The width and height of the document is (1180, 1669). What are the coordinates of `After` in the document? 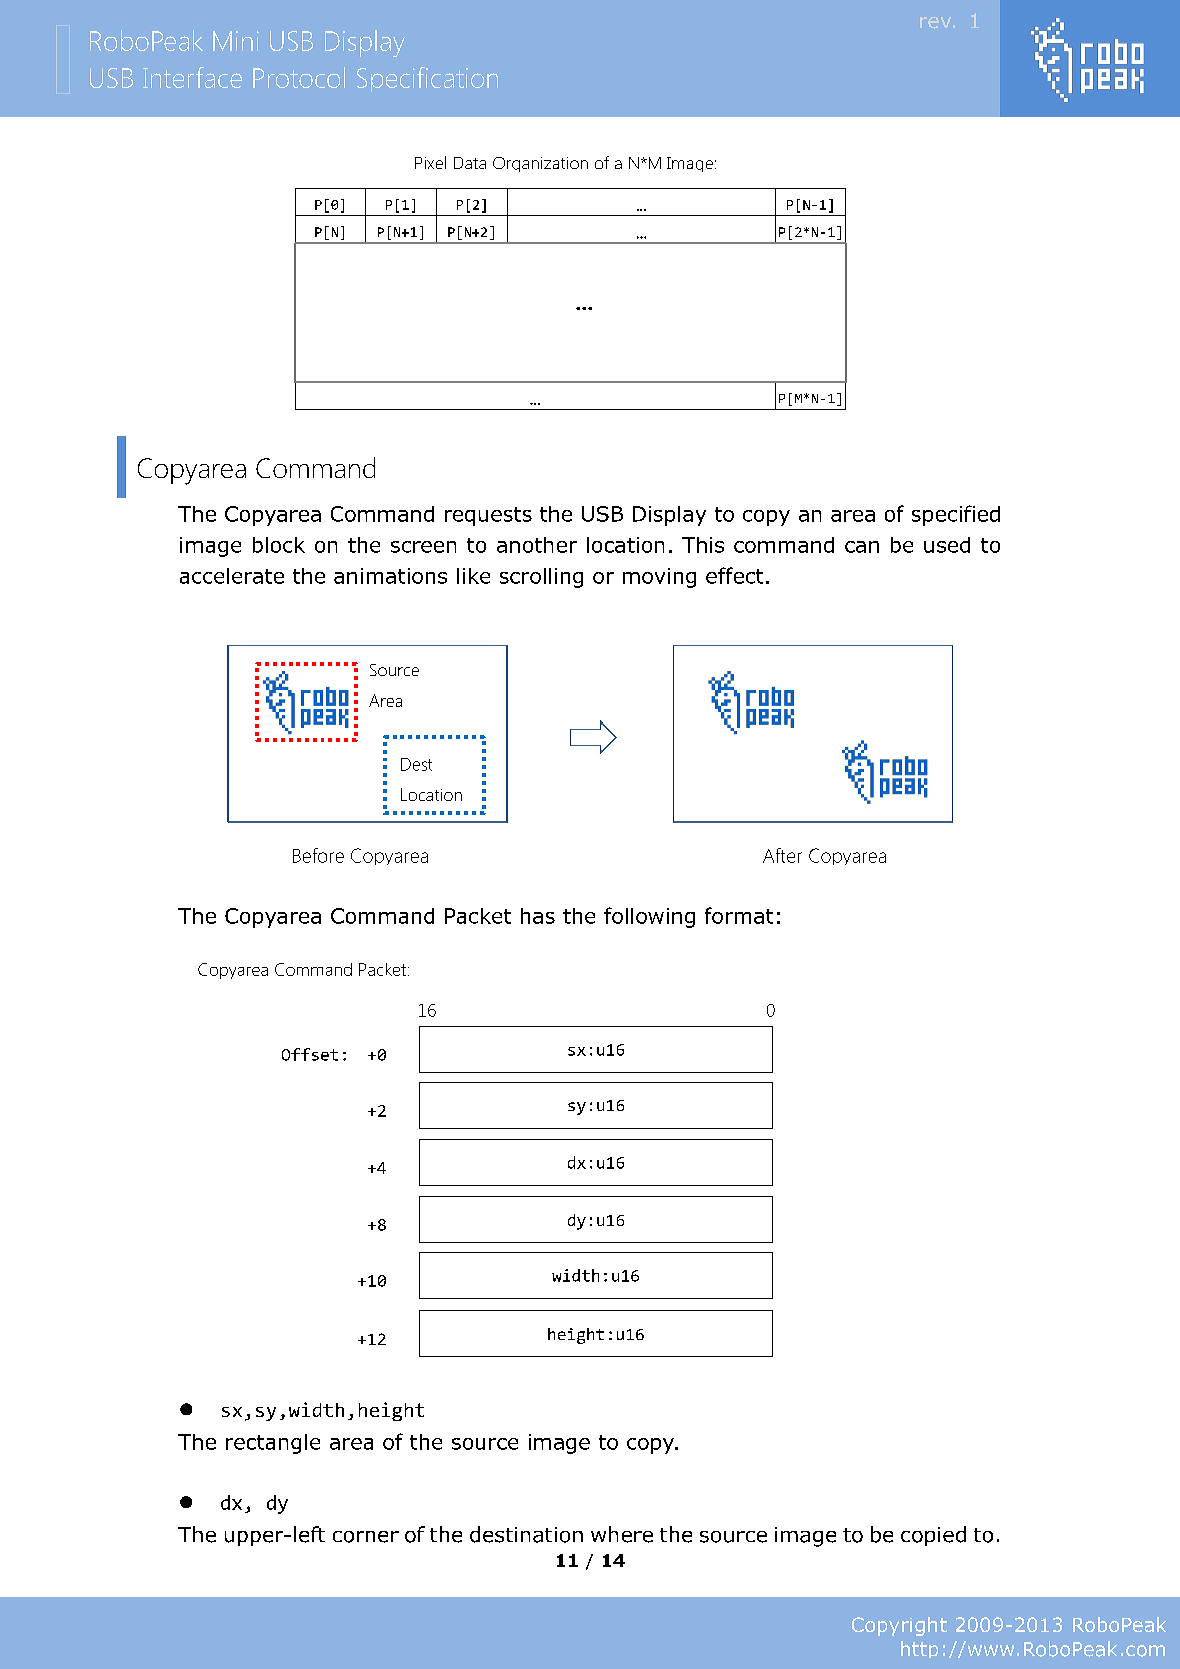 It's located at (782, 855).
